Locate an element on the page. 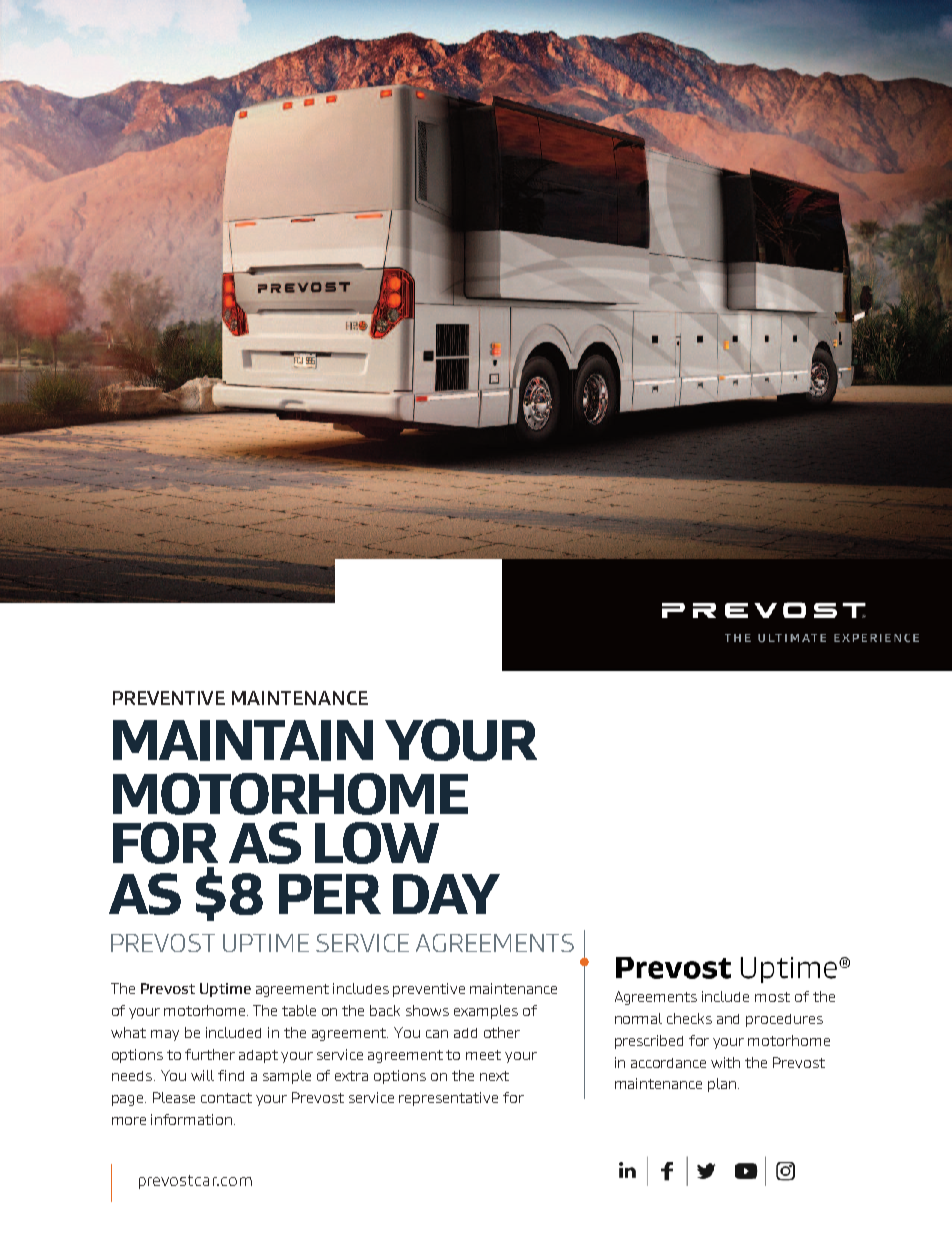 Image resolution: width=952 pixels, height=1233 pixels. information is located at coordinates (191, 1119).
